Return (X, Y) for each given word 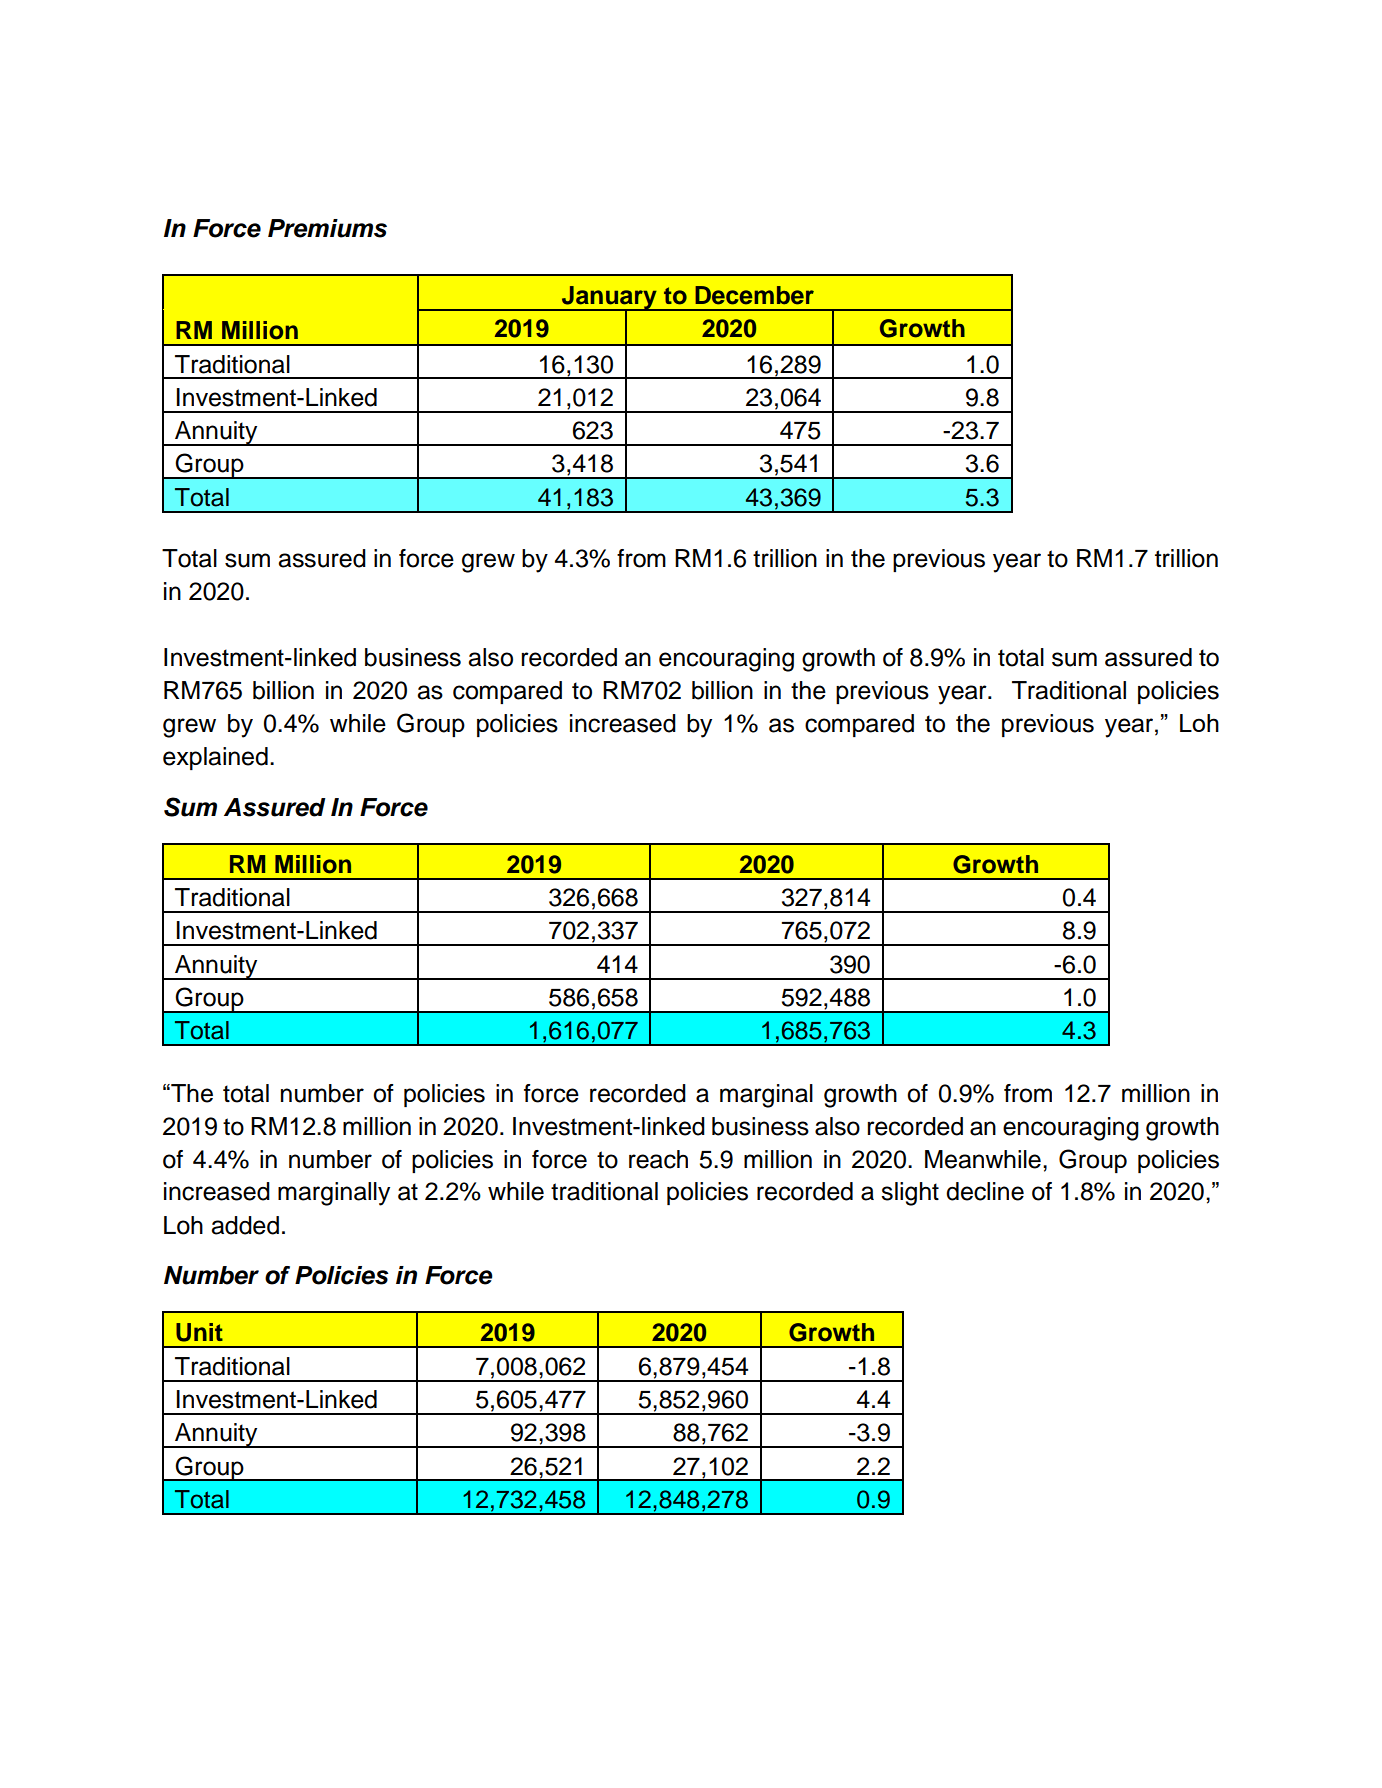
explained (215, 758)
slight (910, 1194)
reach (658, 1159)
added (245, 1225)
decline (985, 1191)
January (609, 299)
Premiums (327, 228)
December (754, 295)
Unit (199, 1332)
